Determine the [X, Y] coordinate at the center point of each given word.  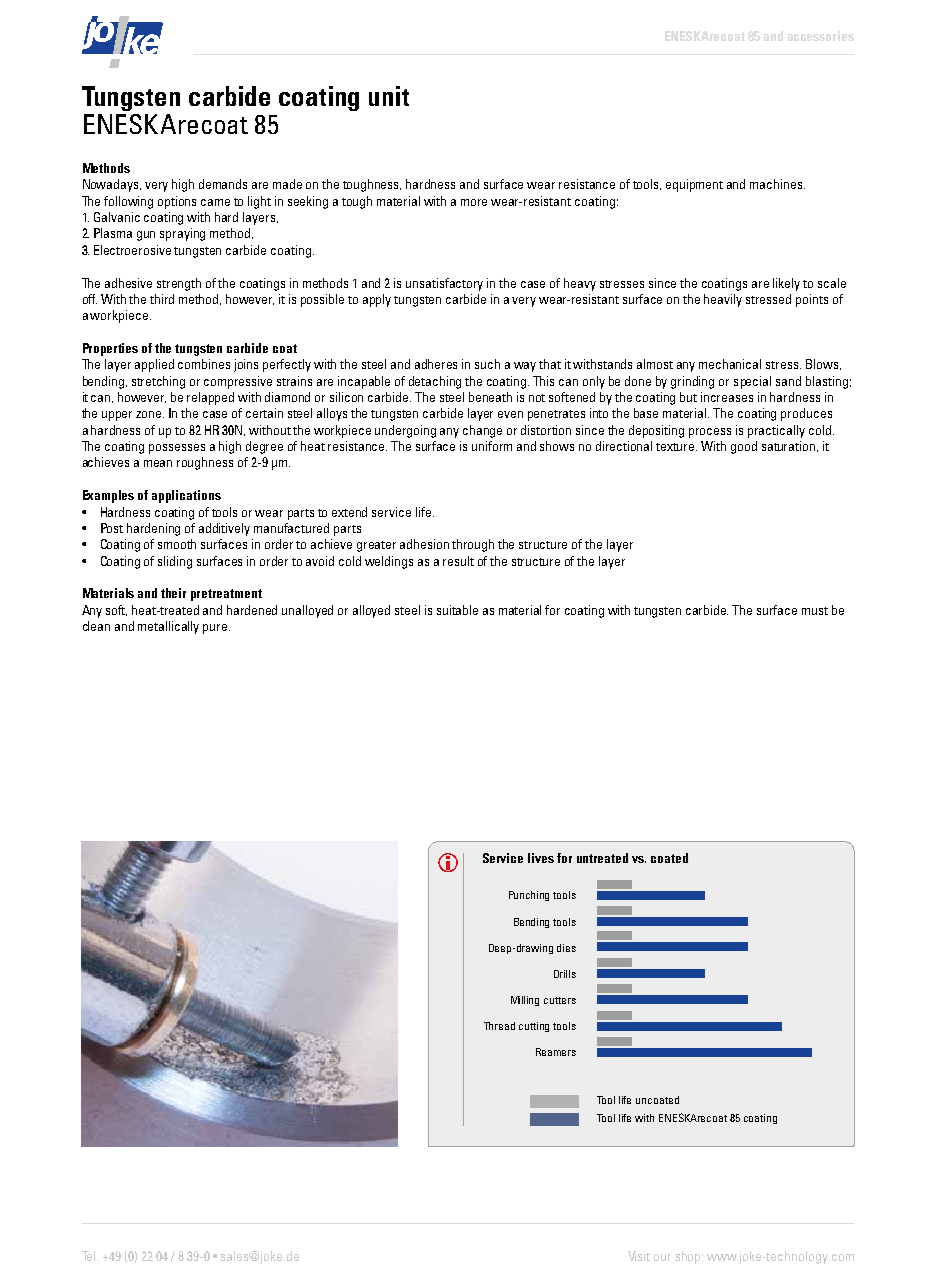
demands [223, 184]
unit [389, 96]
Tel [90, 1256]
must [815, 611]
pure [216, 629]
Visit [639, 1256]
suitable [457, 610]
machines [777, 184]
